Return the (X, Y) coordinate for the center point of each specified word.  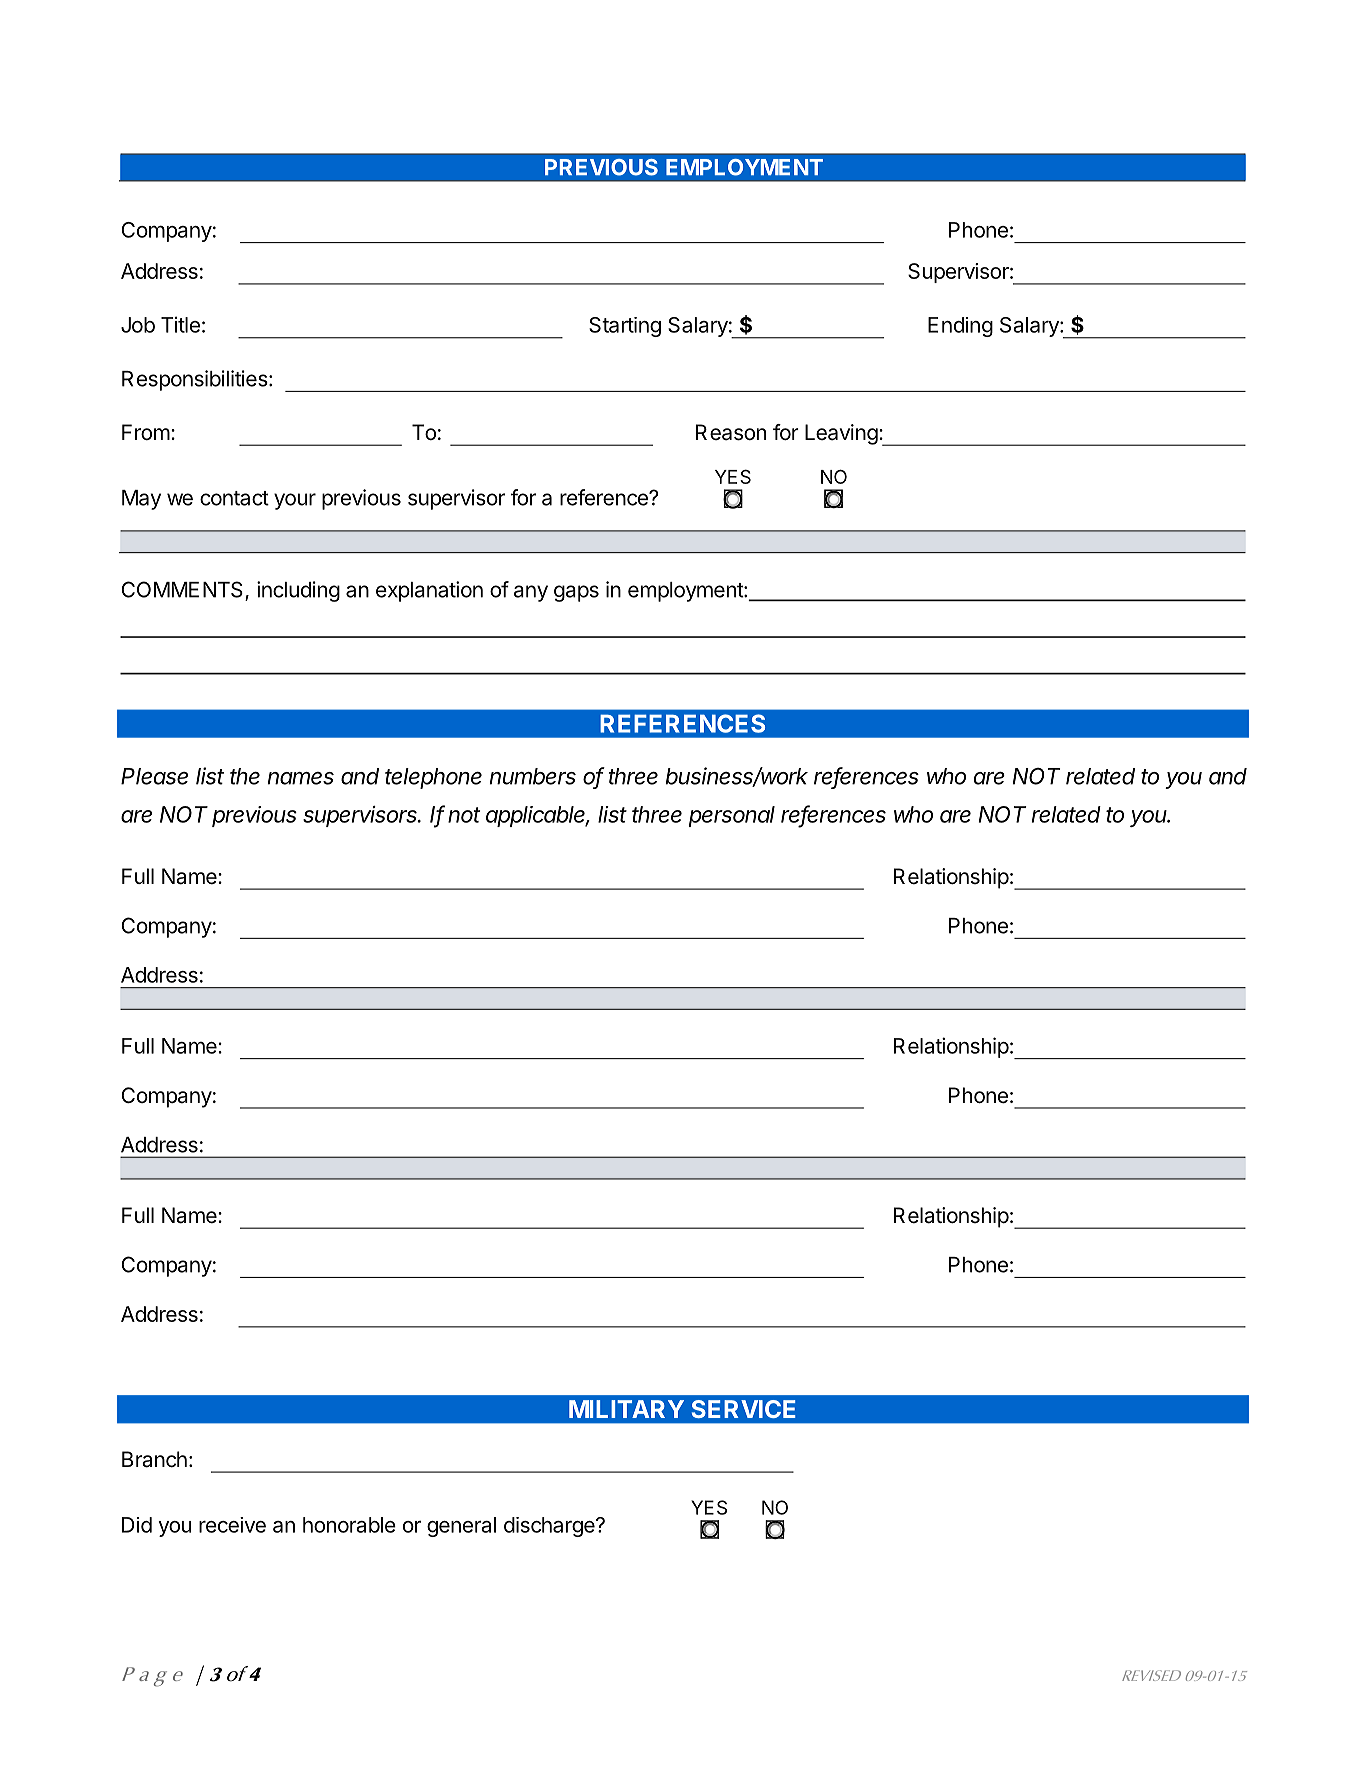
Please (154, 776)
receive (232, 1525)
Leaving (841, 434)
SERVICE (743, 1409)
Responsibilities (195, 380)
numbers (533, 776)
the (245, 776)
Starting (625, 327)
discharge (550, 1527)
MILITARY (626, 1409)
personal (731, 816)
